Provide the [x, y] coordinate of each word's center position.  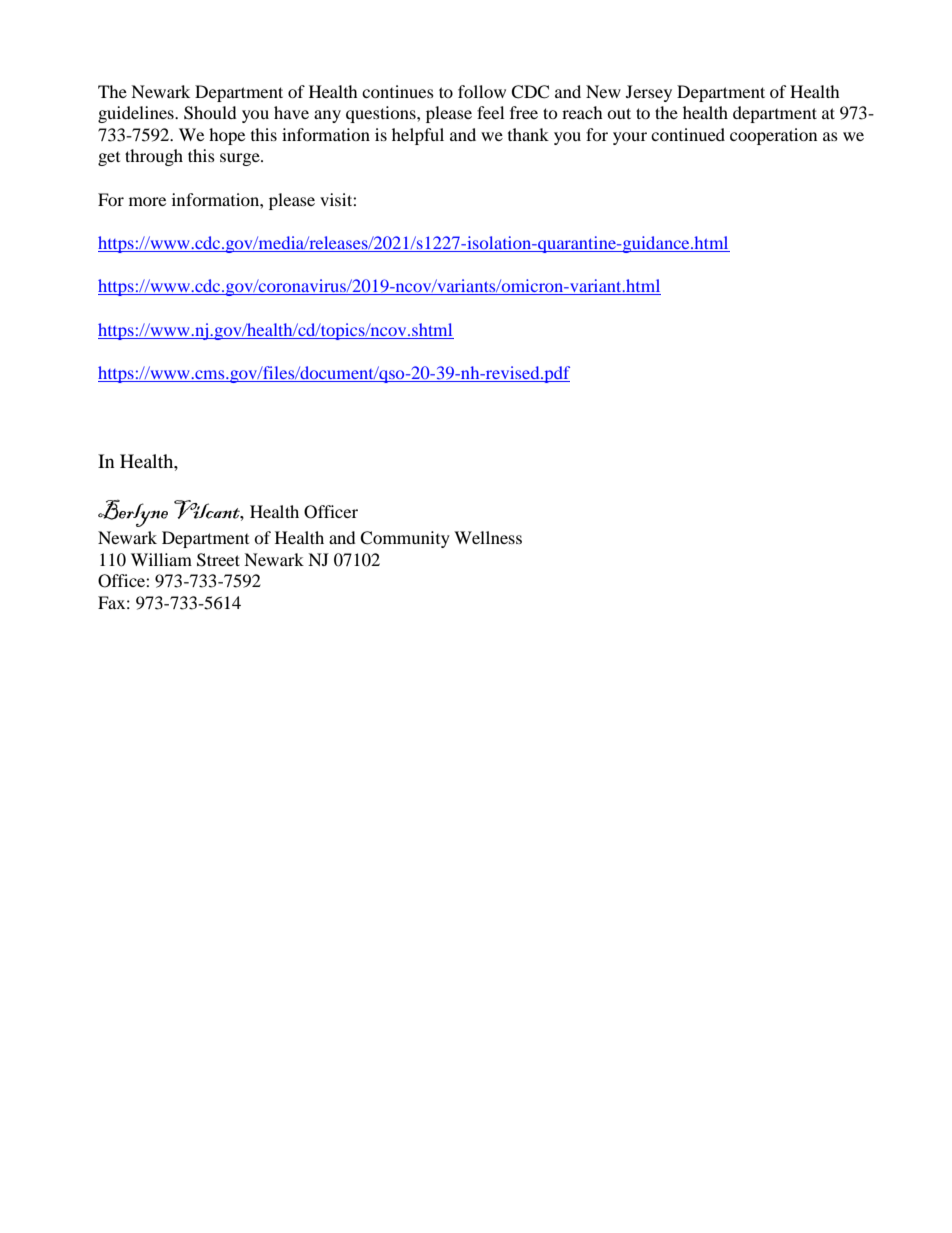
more [147, 201]
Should [210, 113]
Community [405, 539]
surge [241, 159]
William [161, 559]
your [630, 138]
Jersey [649, 93]
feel [490, 112]
